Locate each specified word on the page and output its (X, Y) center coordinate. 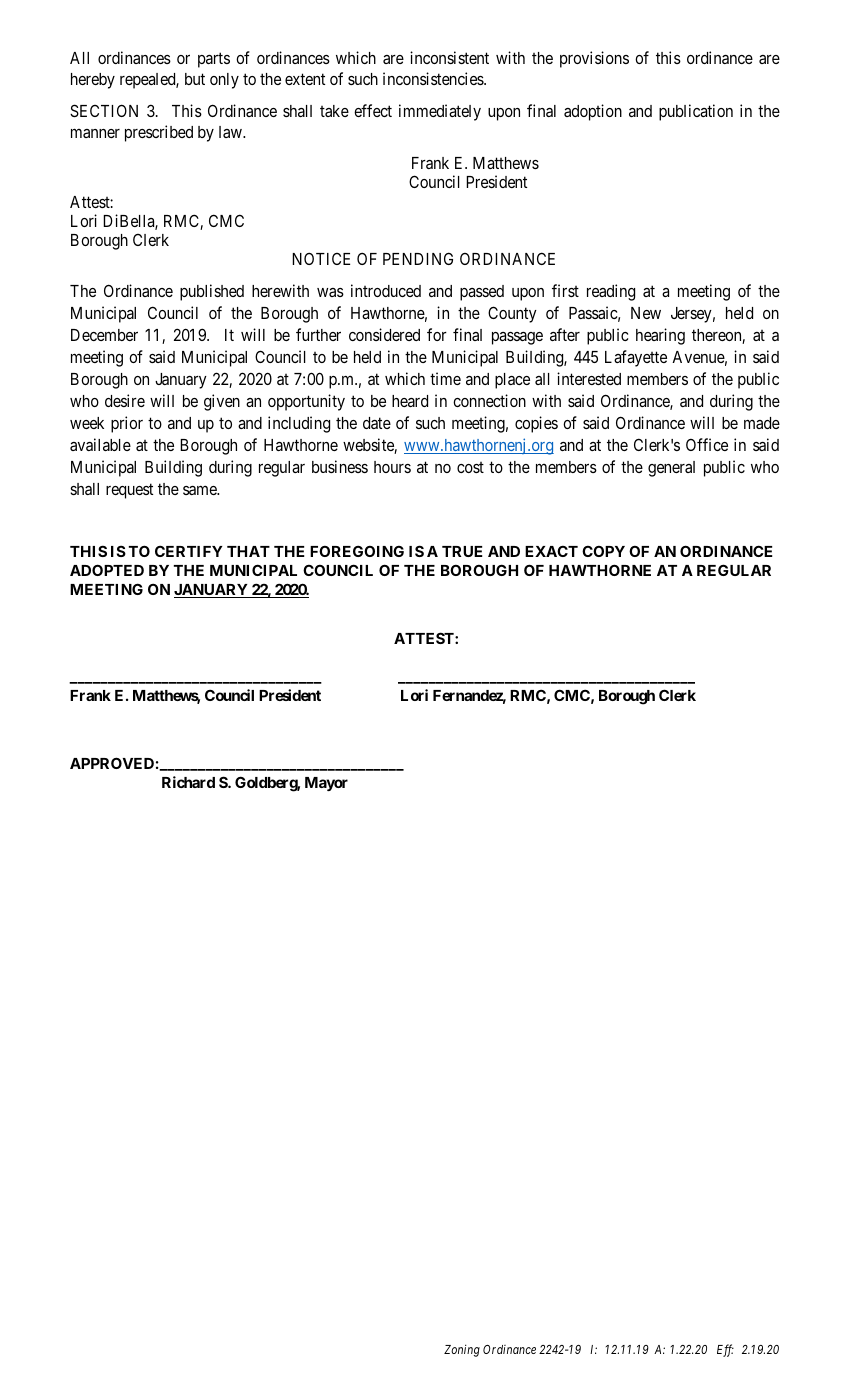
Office (707, 444)
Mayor (326, 784)
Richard (188, 782)
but (195, 79)
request (129, 491)
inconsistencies (434, 78)
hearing (660, 336)
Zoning (462, 1350)
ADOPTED (107, 570)
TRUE (462, 551)
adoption (593, 112)
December (104, 335)
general (671, 469)
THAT (248, 551)
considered (384, 334)
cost (470, 467)
